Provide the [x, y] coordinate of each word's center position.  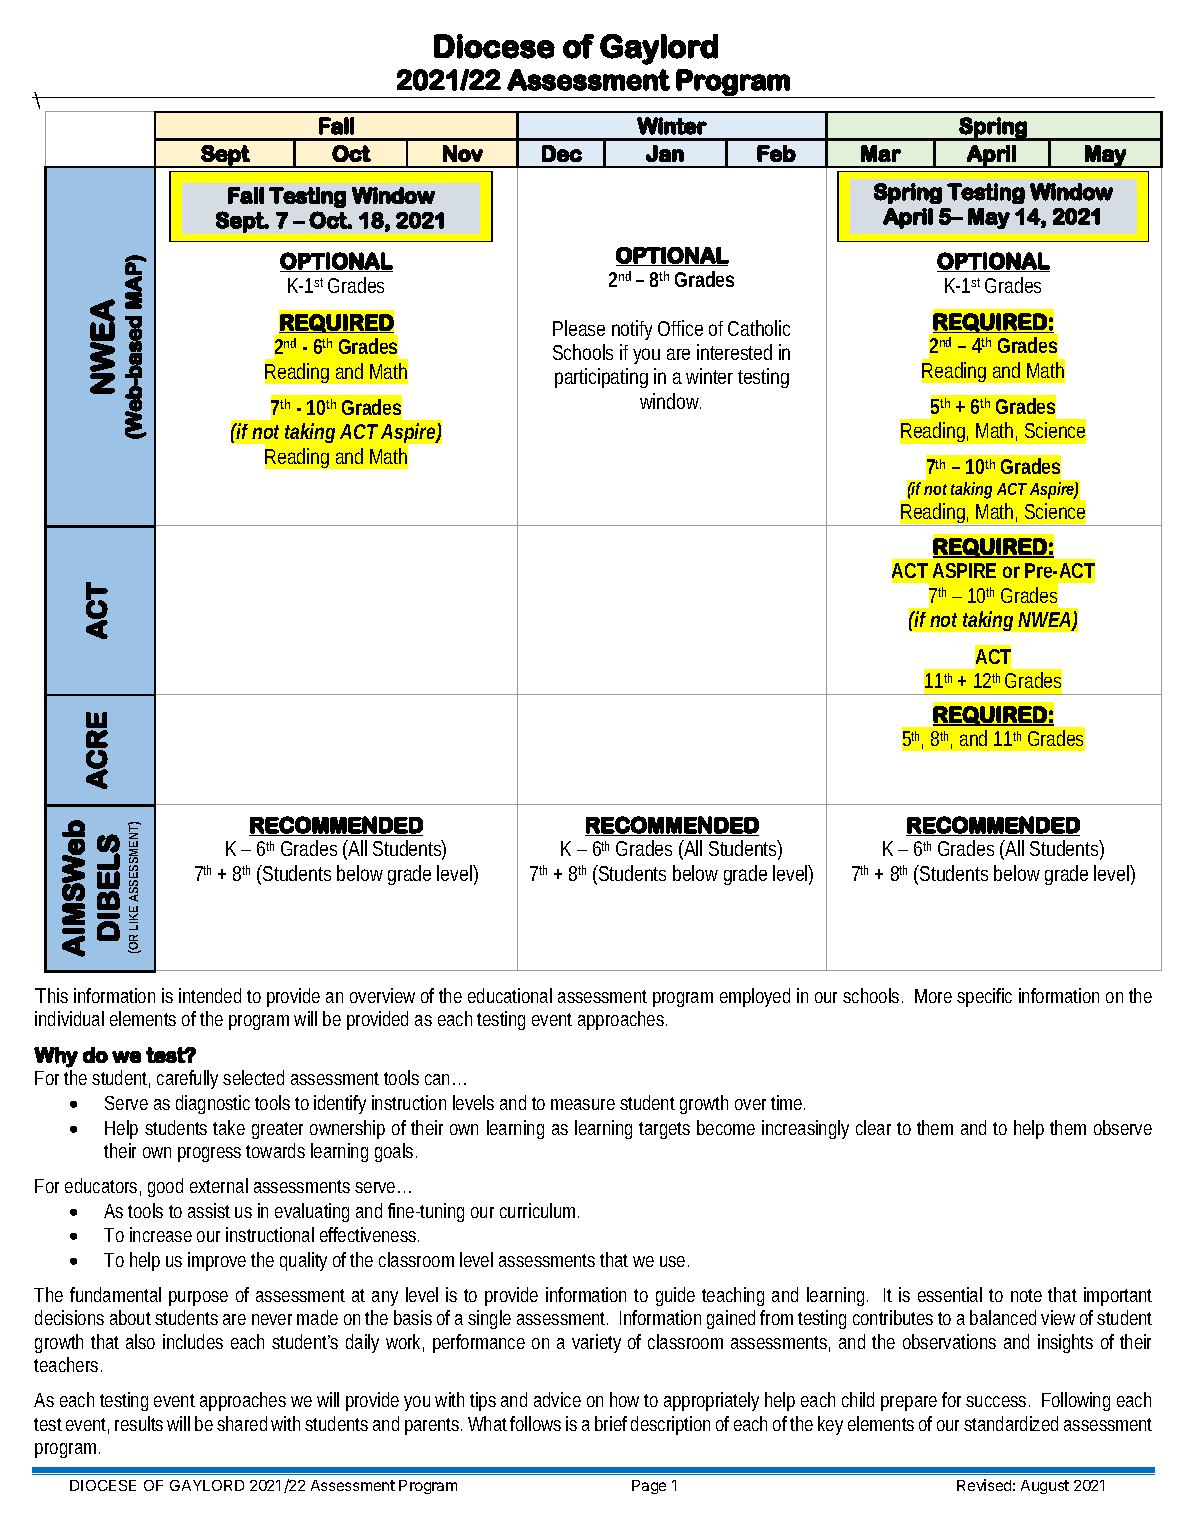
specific [984, 997]
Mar [881, 153]
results [141, 1423]
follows [535, 1423]
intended [210, 995]
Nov [463, 153]
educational [510, 995]
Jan [665, 153]
